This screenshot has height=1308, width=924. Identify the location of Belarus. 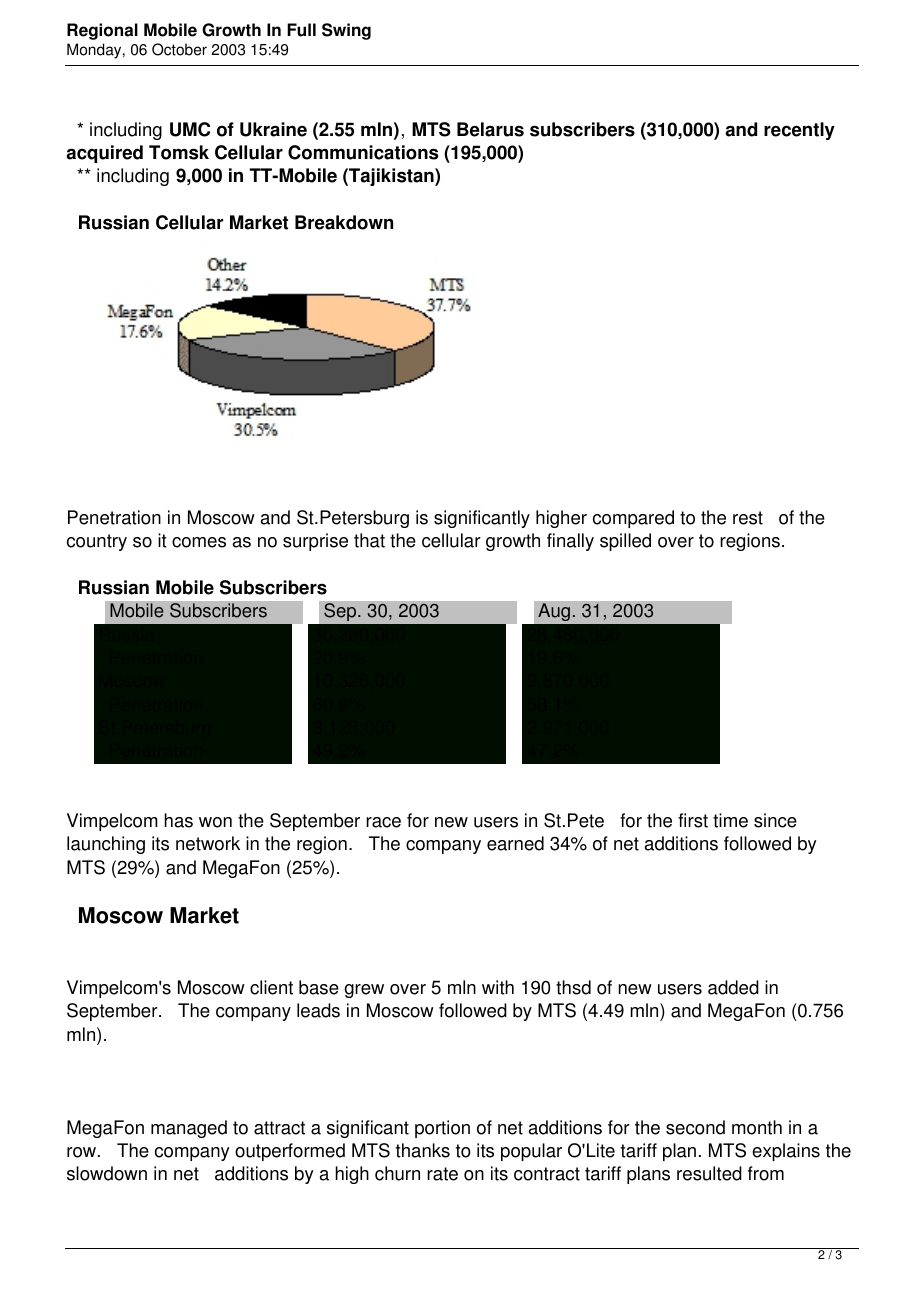
(490, 129).
